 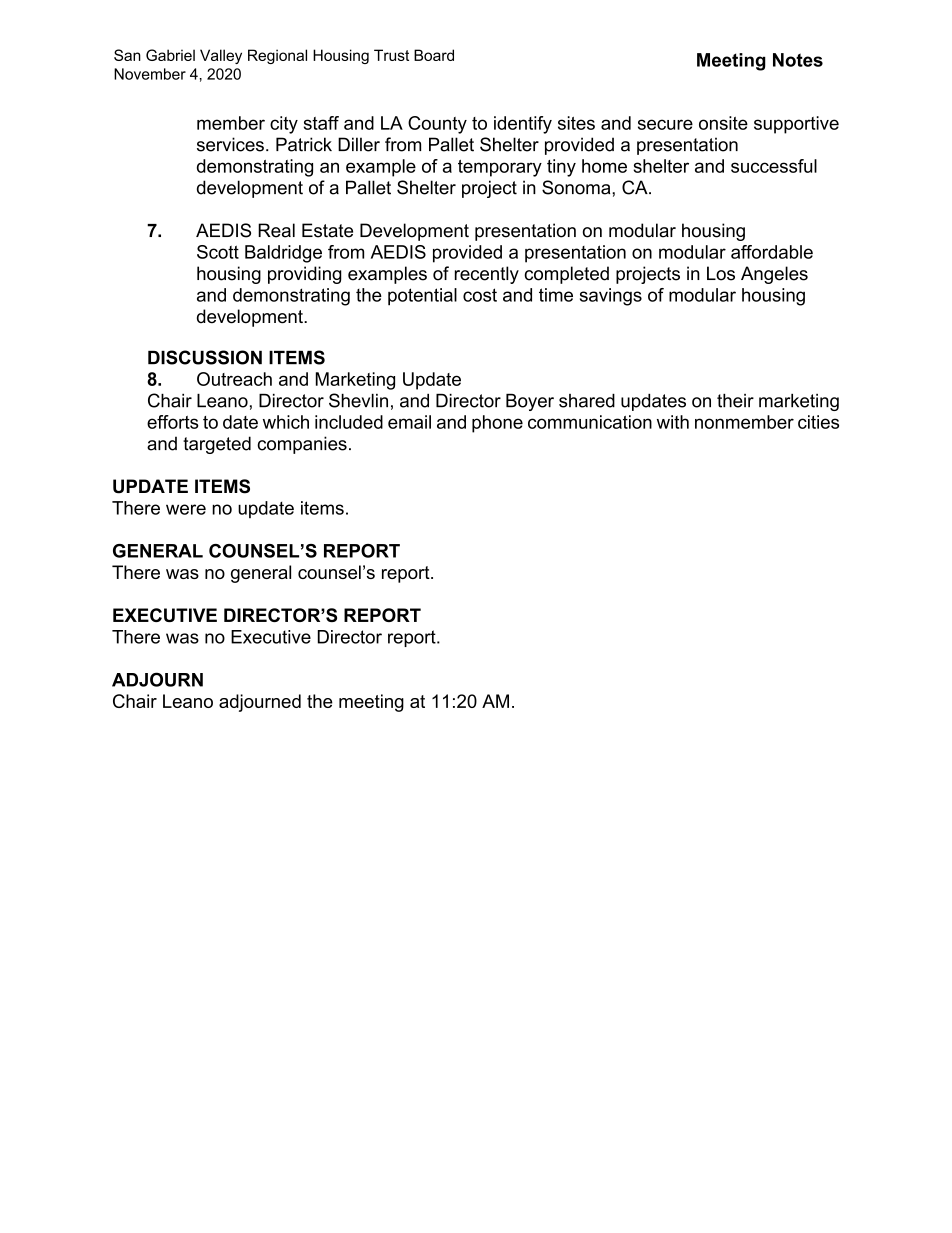 I want to click on Los, so click(x=721, y=273).
